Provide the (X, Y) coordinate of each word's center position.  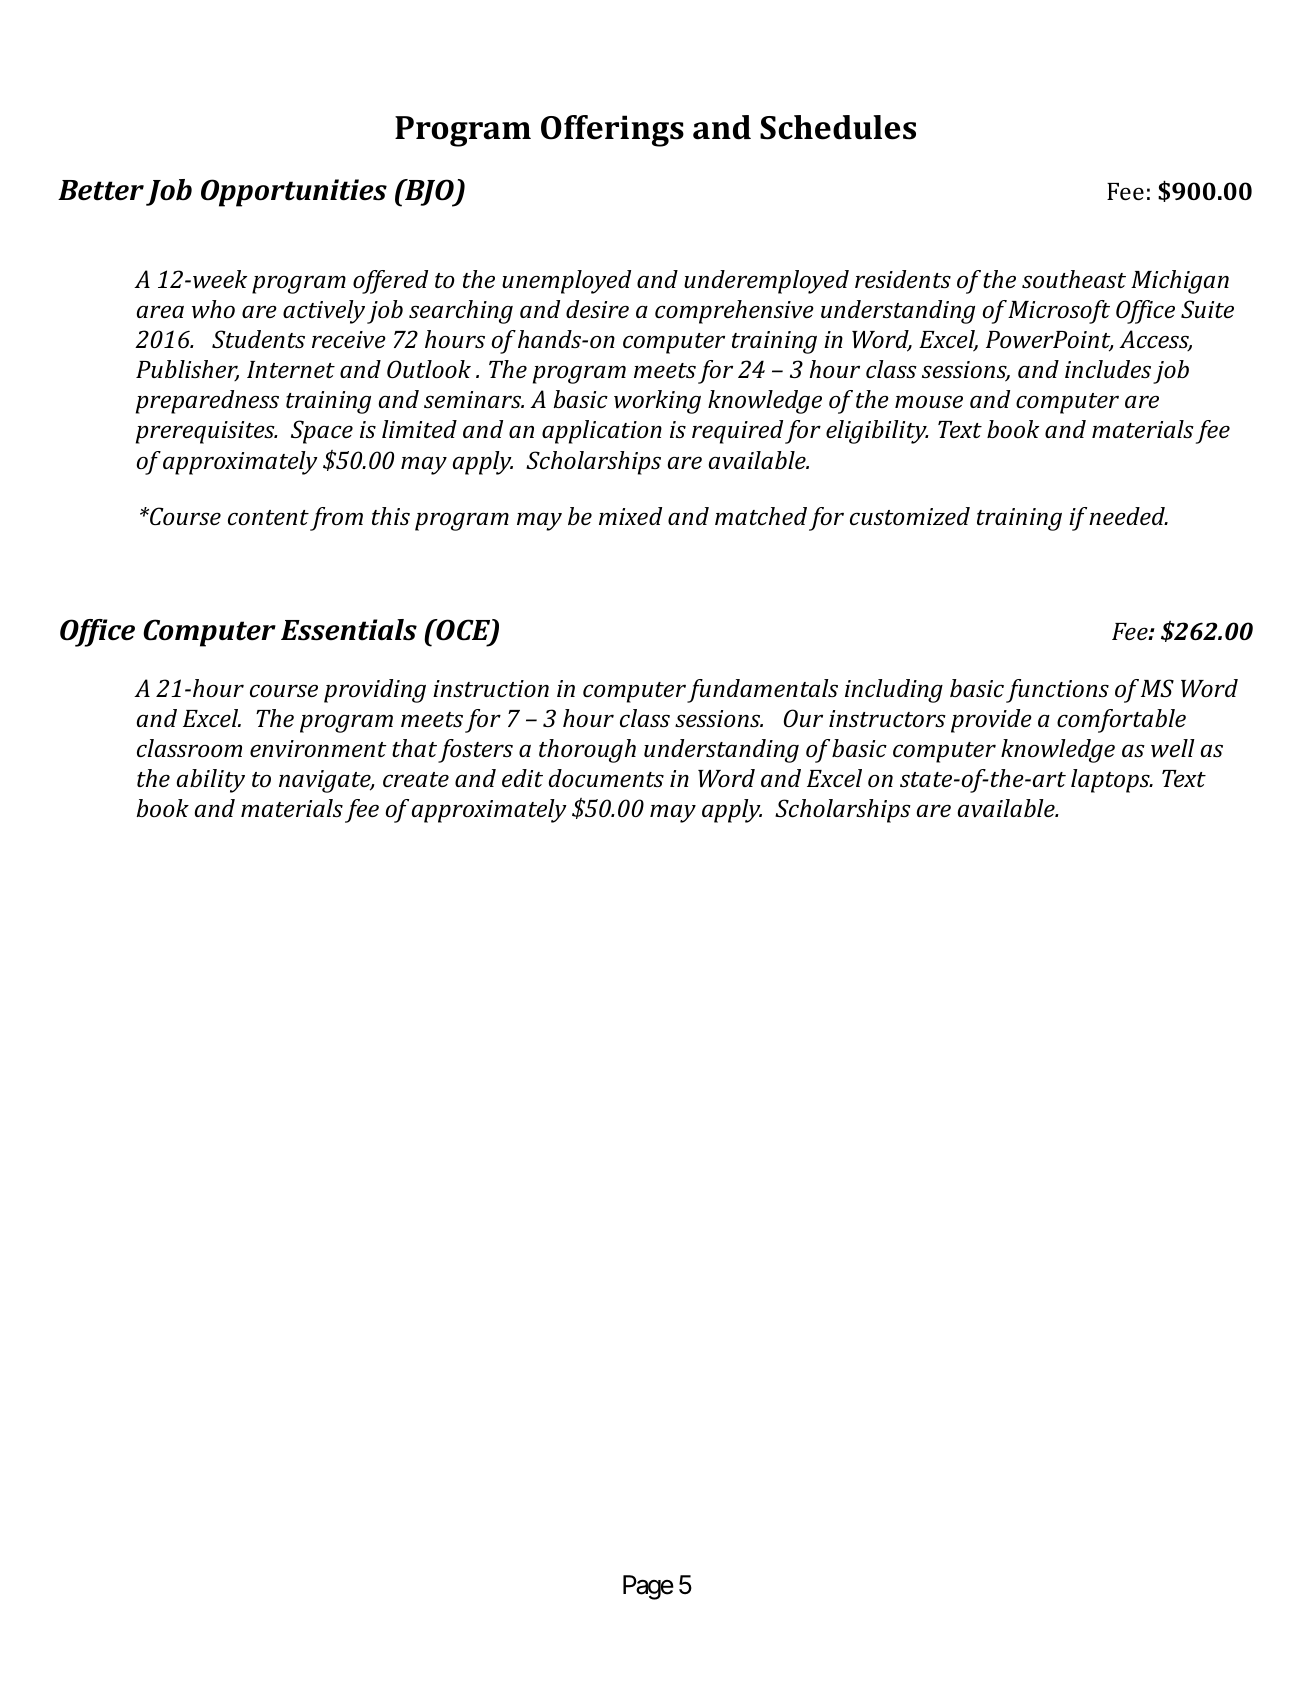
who (213, 309)
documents (606, 778)
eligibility (877, 432)
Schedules (838, 127)
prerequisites (206, 432)
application (602, 432)
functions (1057, 691)
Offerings (612, 131)
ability (211, 781)
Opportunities (294, 193)
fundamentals (762, 691)
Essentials (349, 630)
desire (597, 309)
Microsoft (1059, 312)
